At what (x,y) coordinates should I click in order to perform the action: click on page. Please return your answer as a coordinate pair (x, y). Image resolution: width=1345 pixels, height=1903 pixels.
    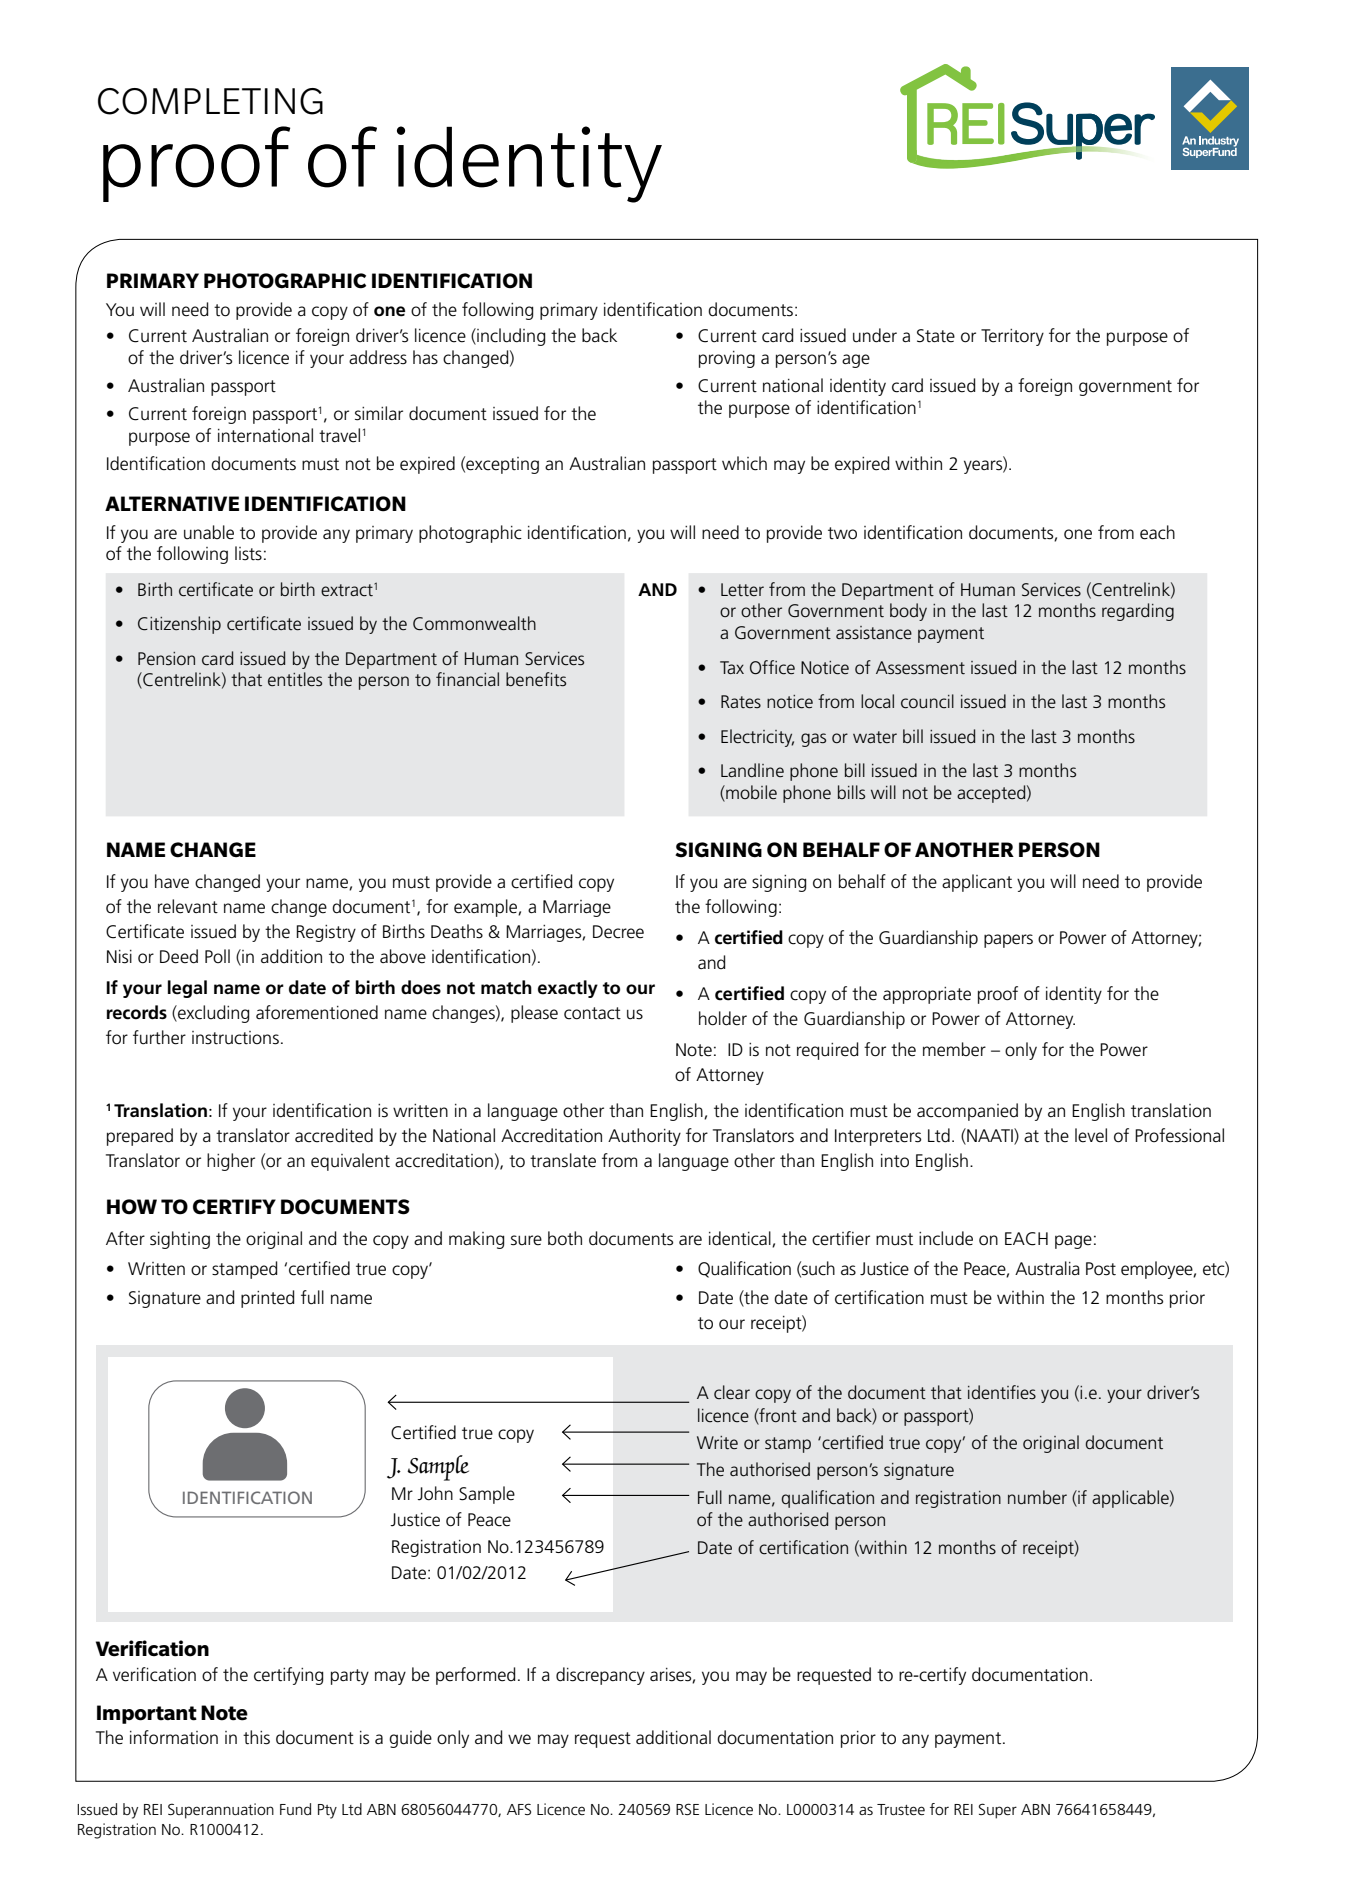
    Looking at the image, I should click on (1073, 1242).
